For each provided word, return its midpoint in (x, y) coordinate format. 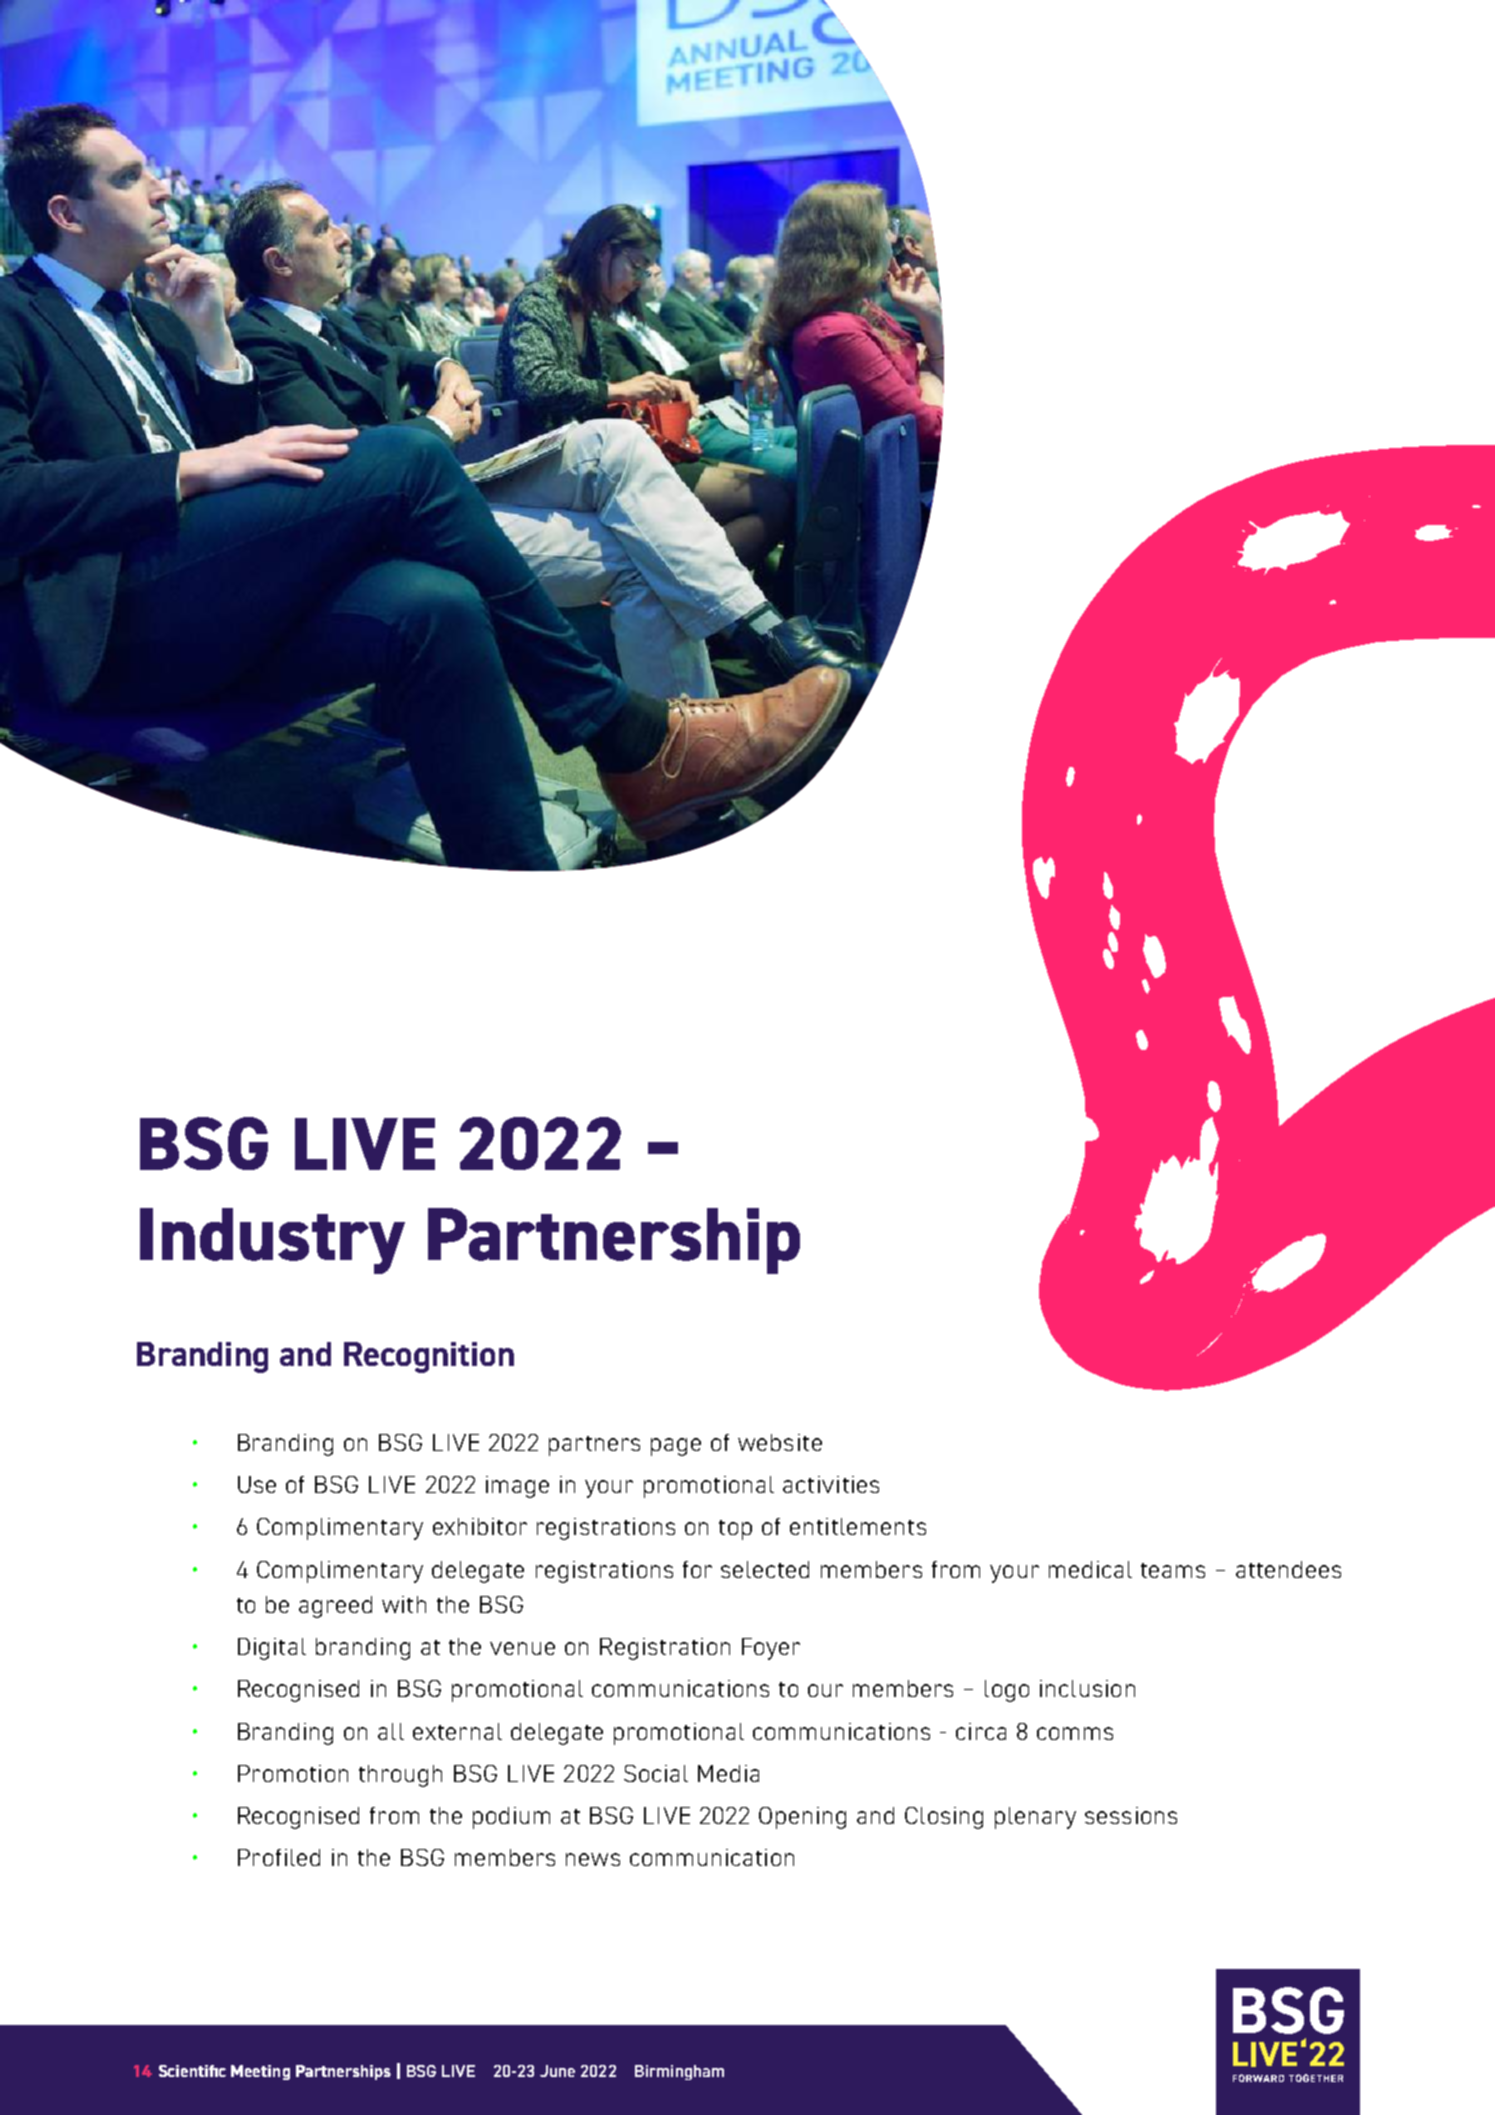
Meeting (260, 2072)
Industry (272, 1241)
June (557, 2071)
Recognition (429, 1357)
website (780, 1442)
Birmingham (679, 2072)
